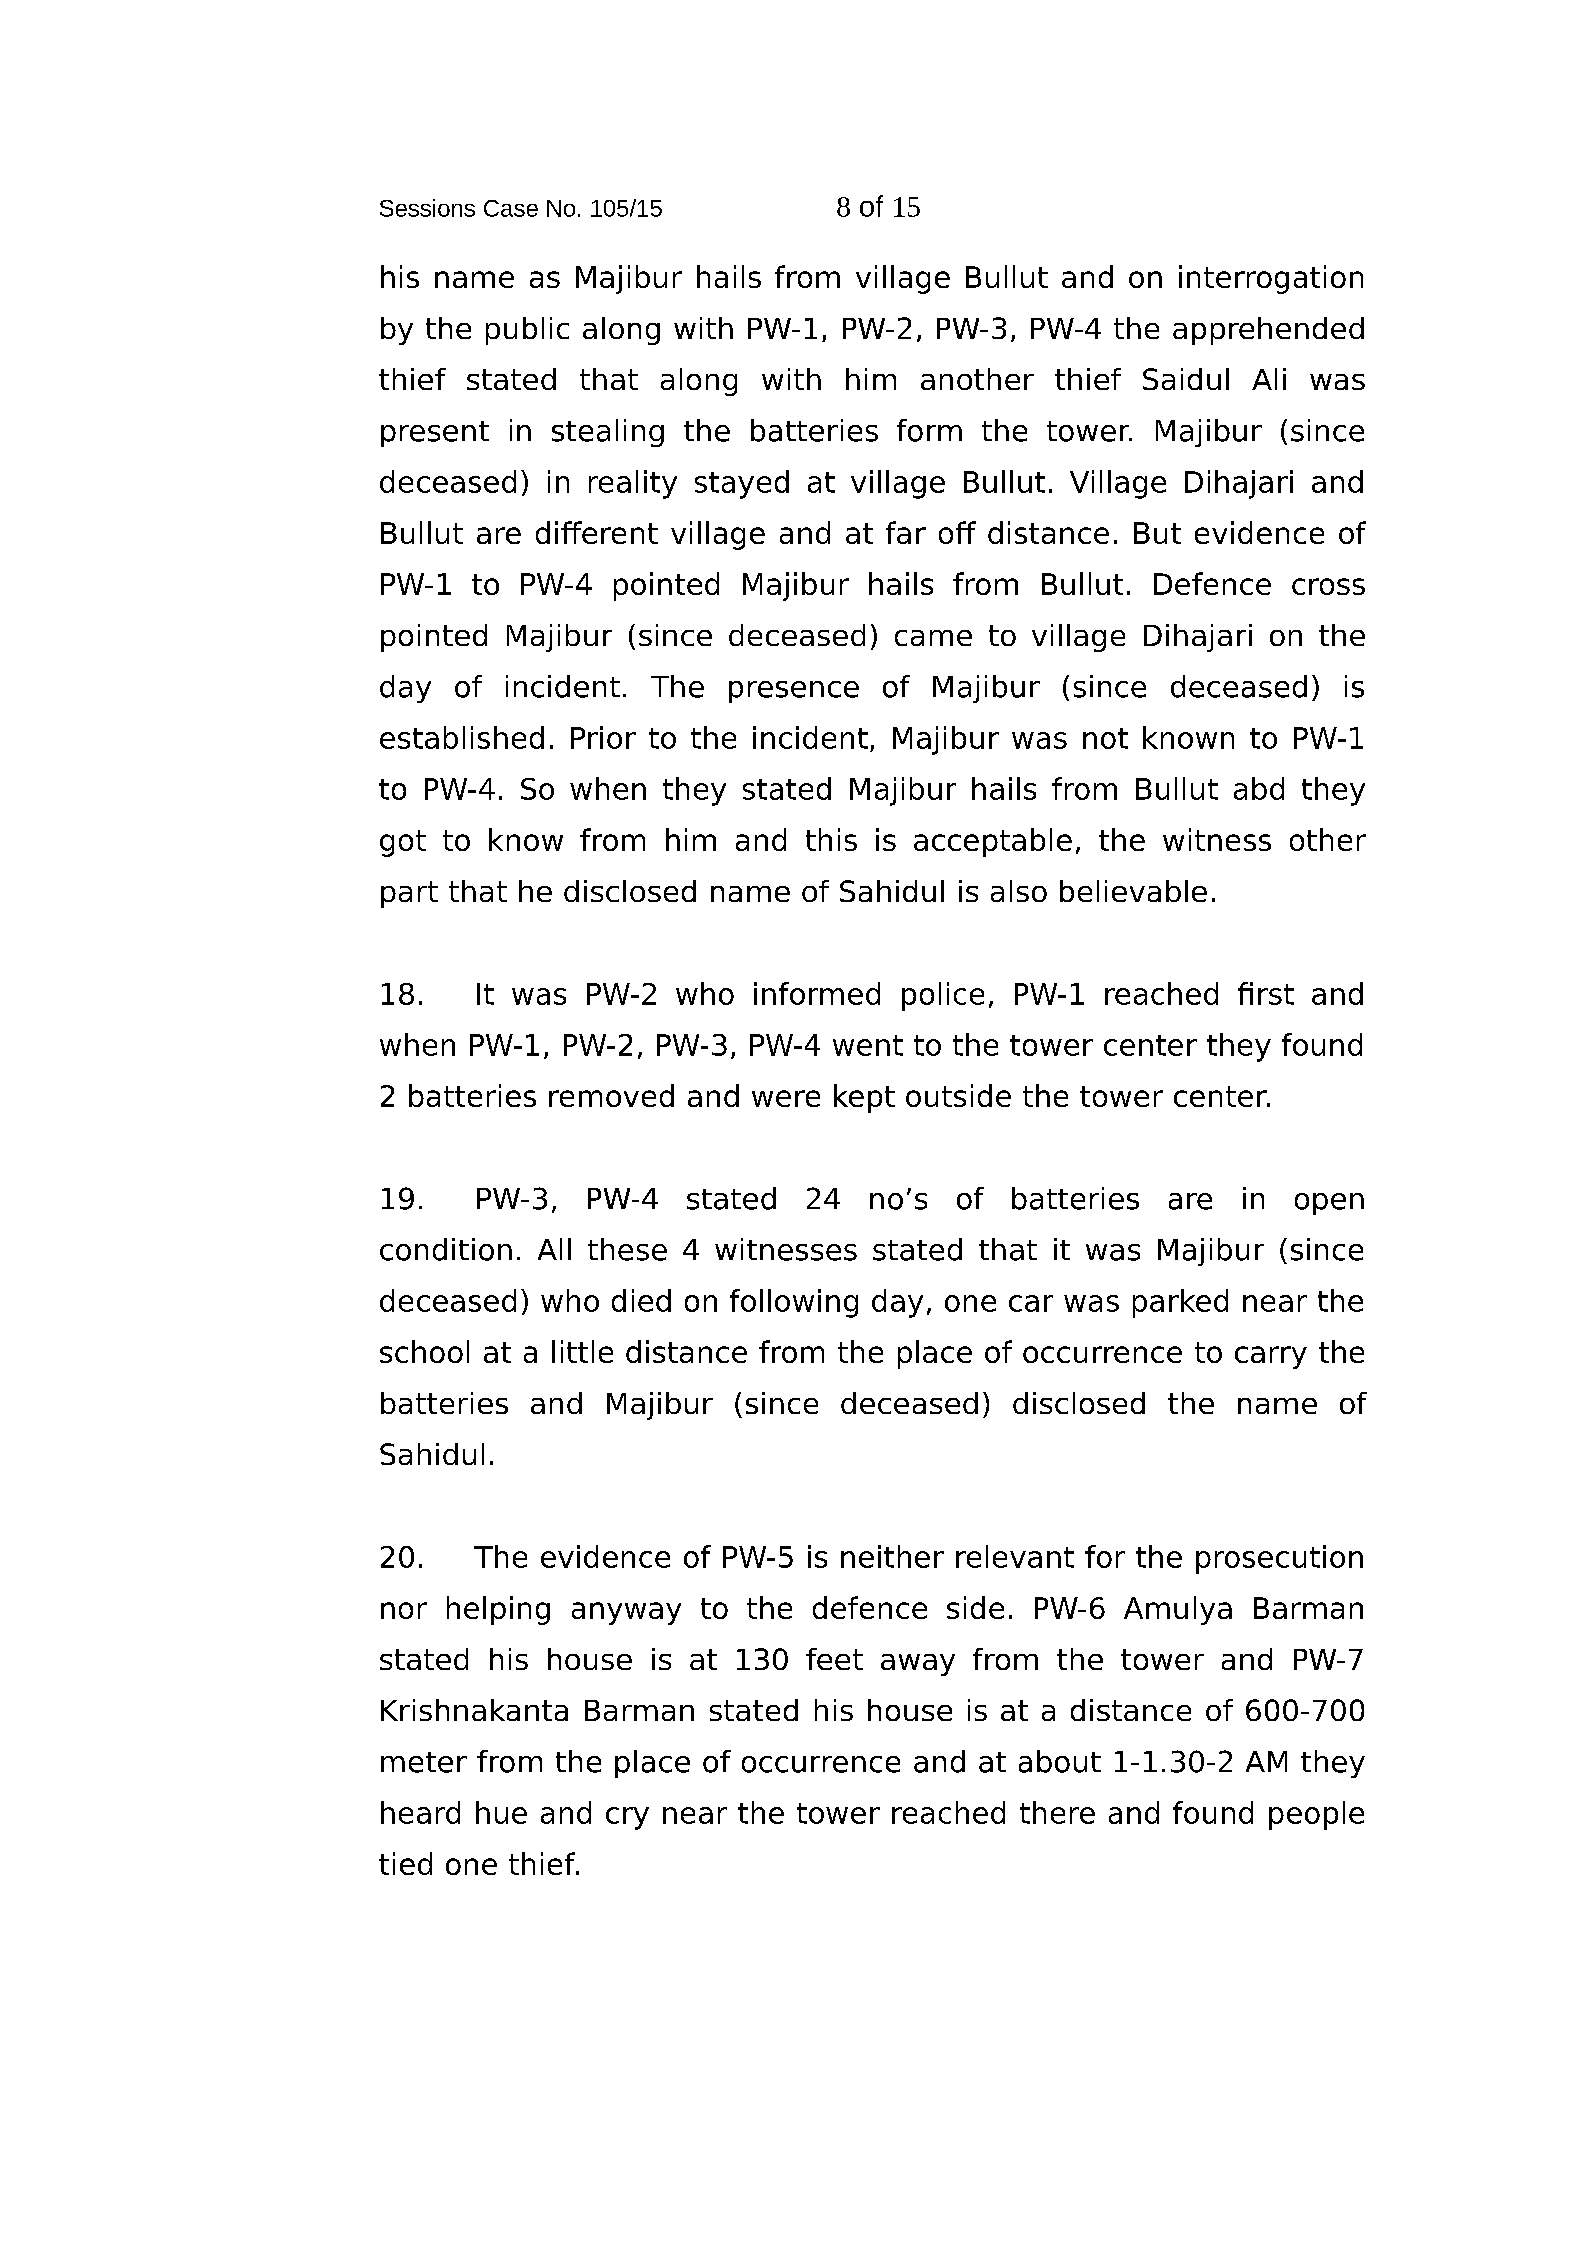  What do you see at coordinates (1259, 788) in the screenshot?
I see `abd` at bounding box center [1259, 788].
